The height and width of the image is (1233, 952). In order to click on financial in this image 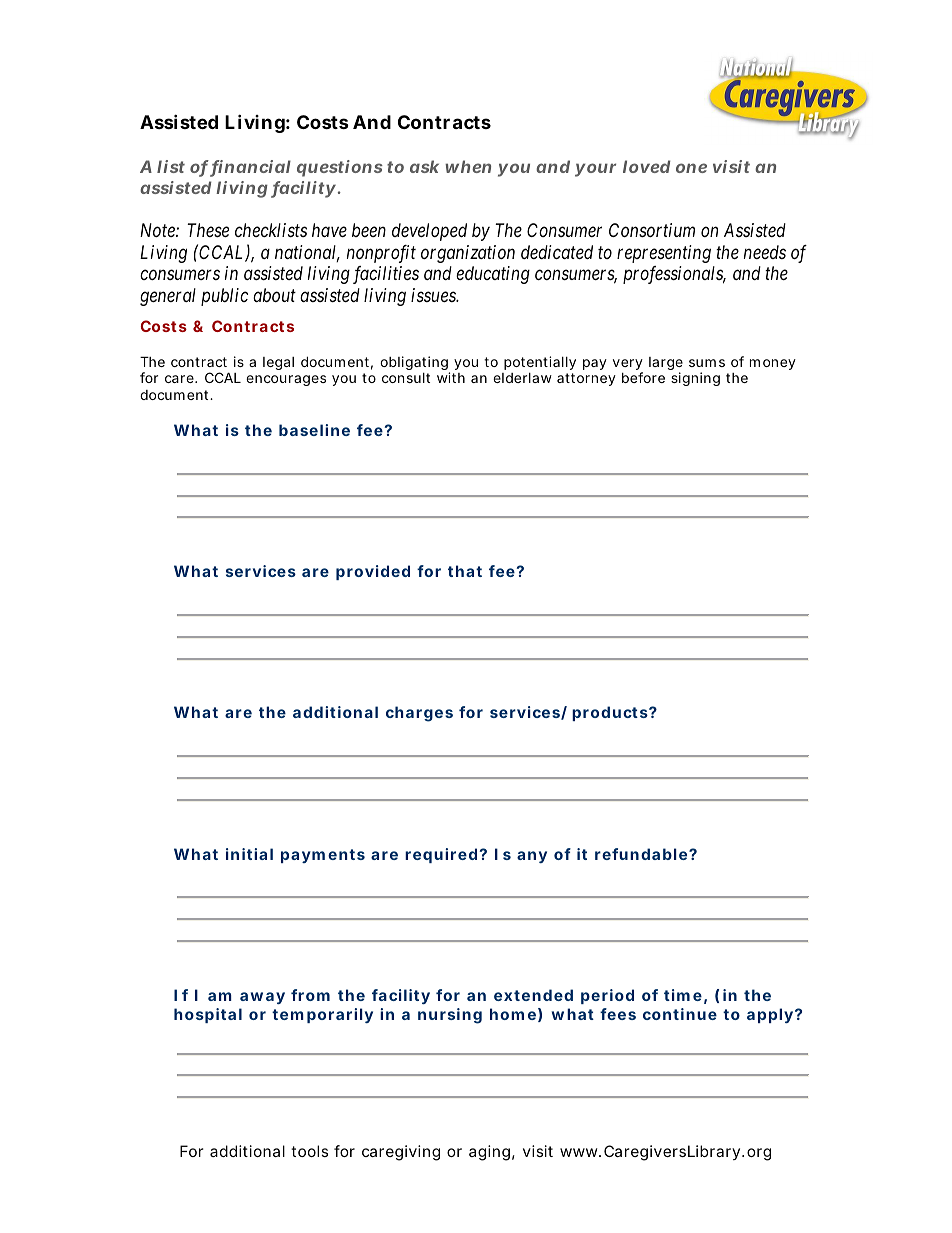, I will do `click(250, 168)`.
